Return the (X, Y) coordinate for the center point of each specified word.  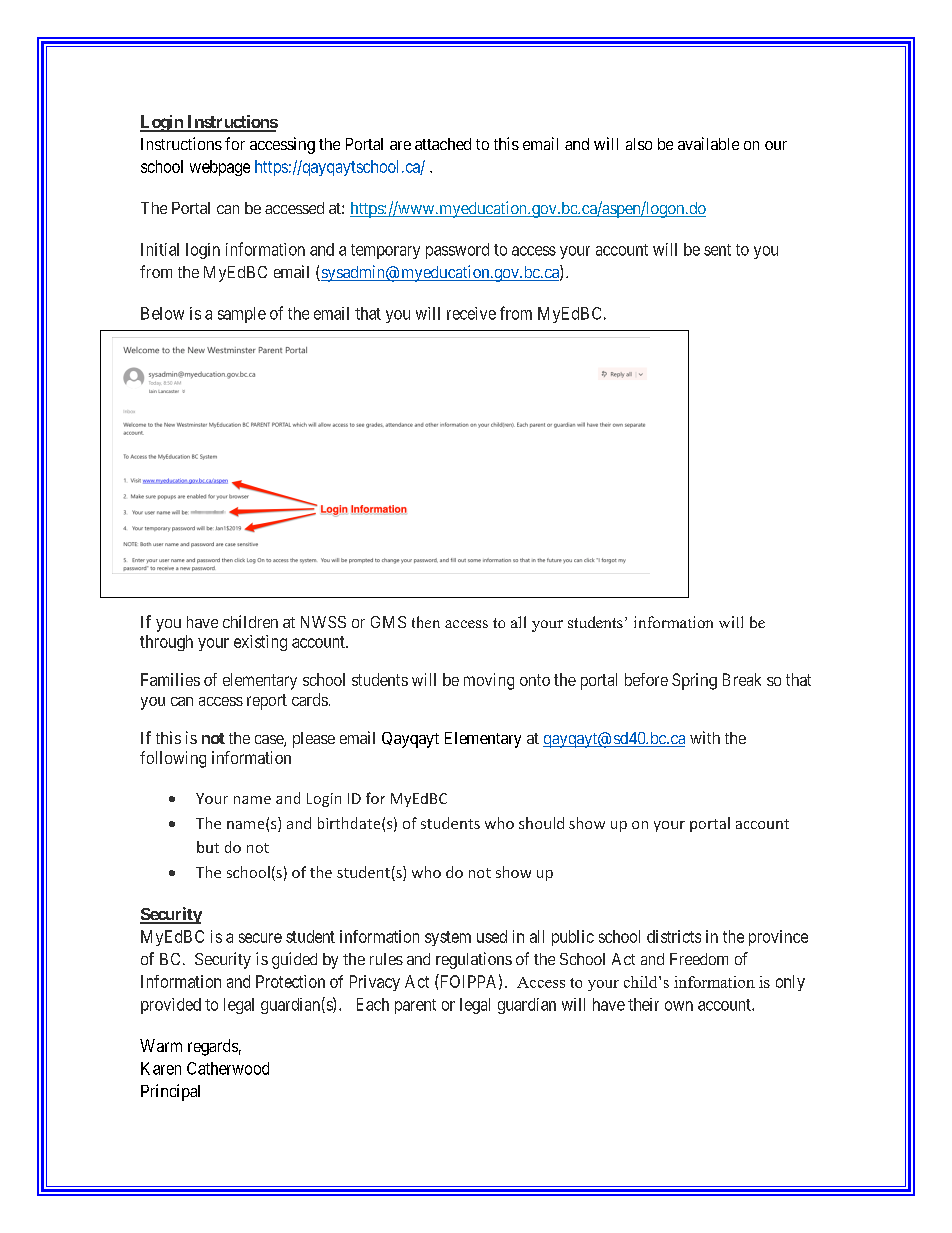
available (708, 143)
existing (260, 643)
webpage (220, 168)
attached (443, 144)
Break (742, 679)
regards (213, 1047)
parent (415, 1006)
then (426, 622)
